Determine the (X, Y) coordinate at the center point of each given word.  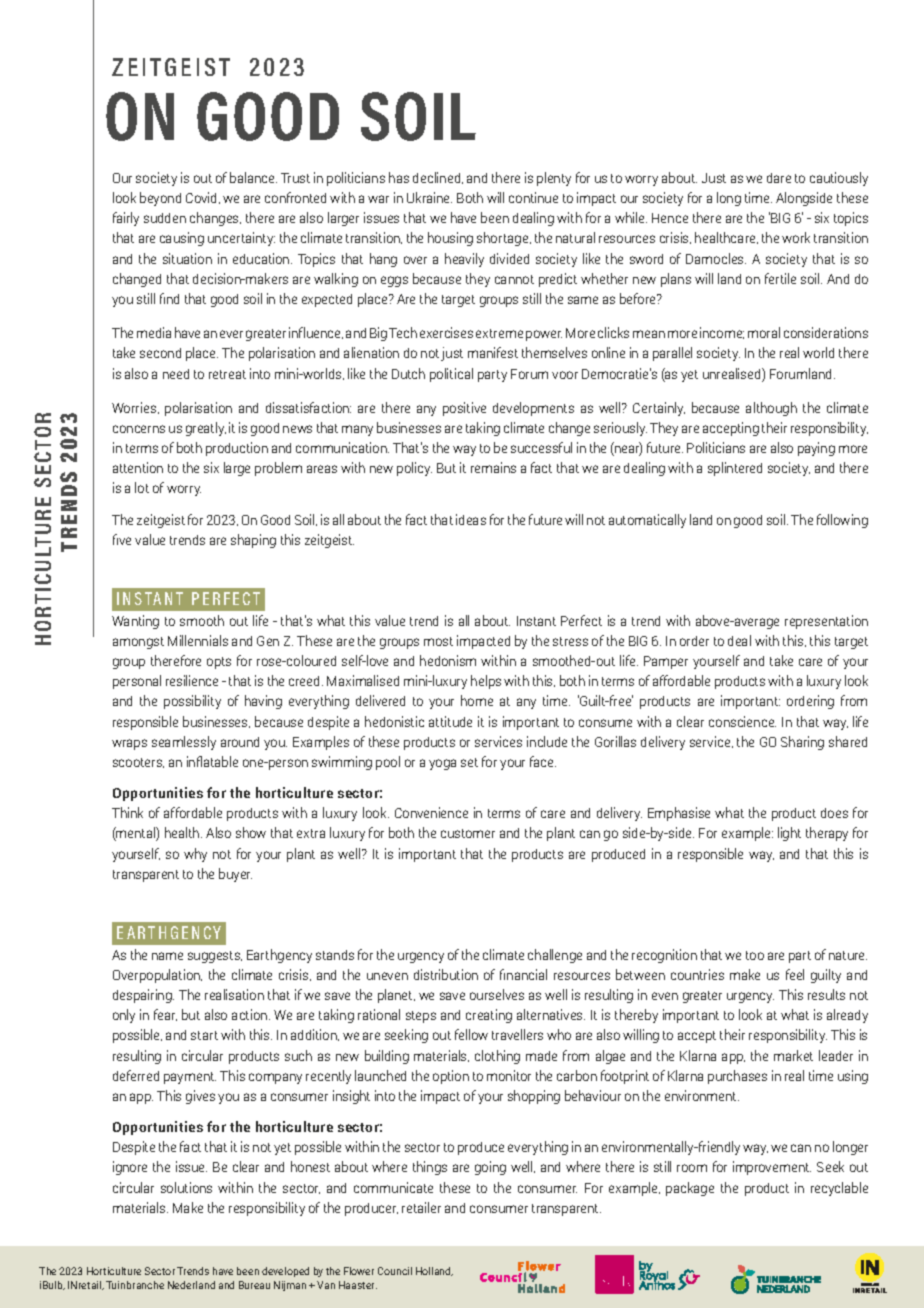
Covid (203, 198)
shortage (504, 239)
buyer (235, 875)
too (755, 955)
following (842, 521)
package (690, 1189)
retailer (421, 1207)
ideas (471, 519)
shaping (253, 541)
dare (779, 178)
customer (468, 833)
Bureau (254, 1285)
